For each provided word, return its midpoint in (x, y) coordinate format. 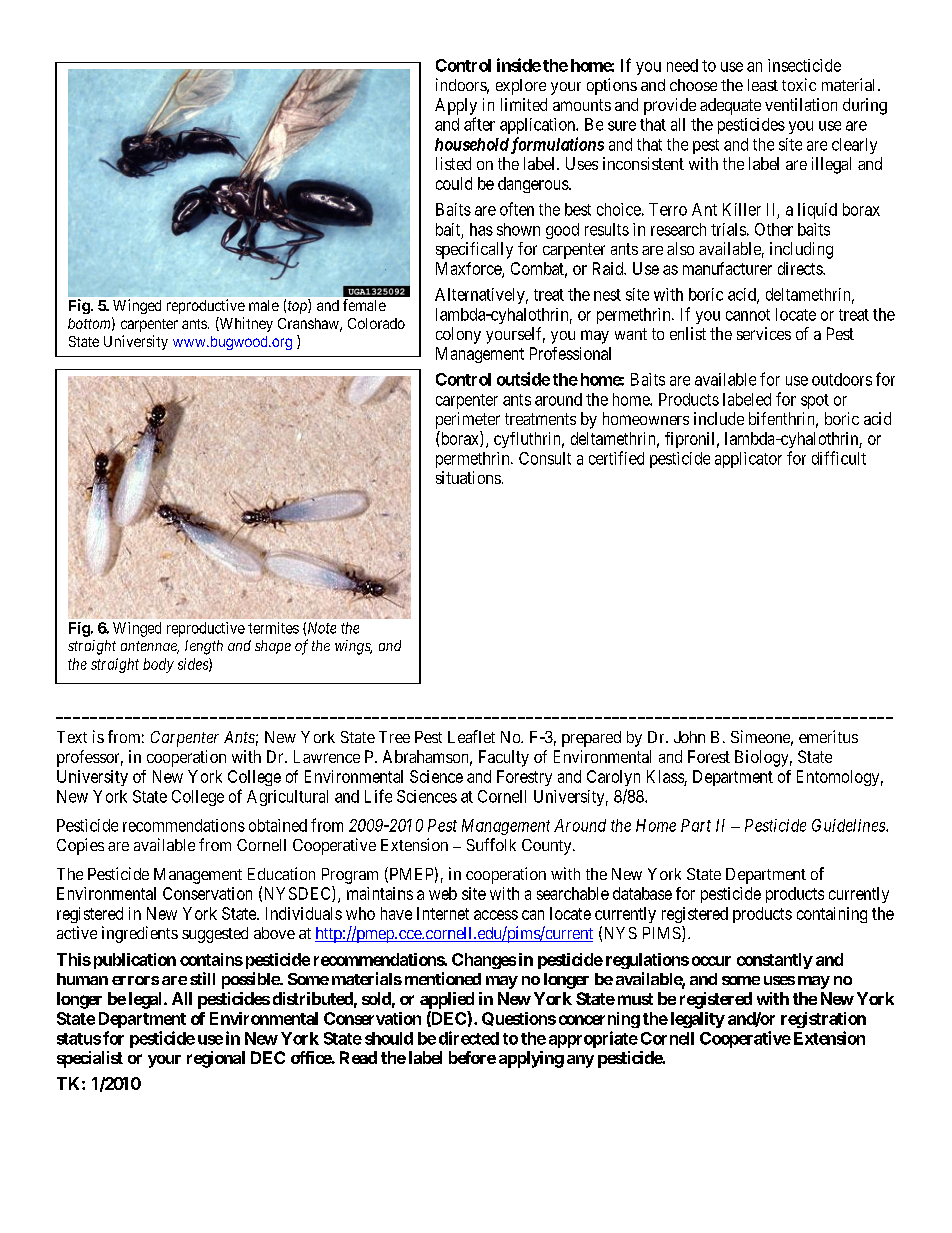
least (763, 85)
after (479, 124)
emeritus (828, 736)
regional (216, 1059)
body (158, 665)
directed (469, 1038)
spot (815, 401)
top (298, 307)
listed (453, 163)
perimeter (468, 420)
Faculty (504, 758)
